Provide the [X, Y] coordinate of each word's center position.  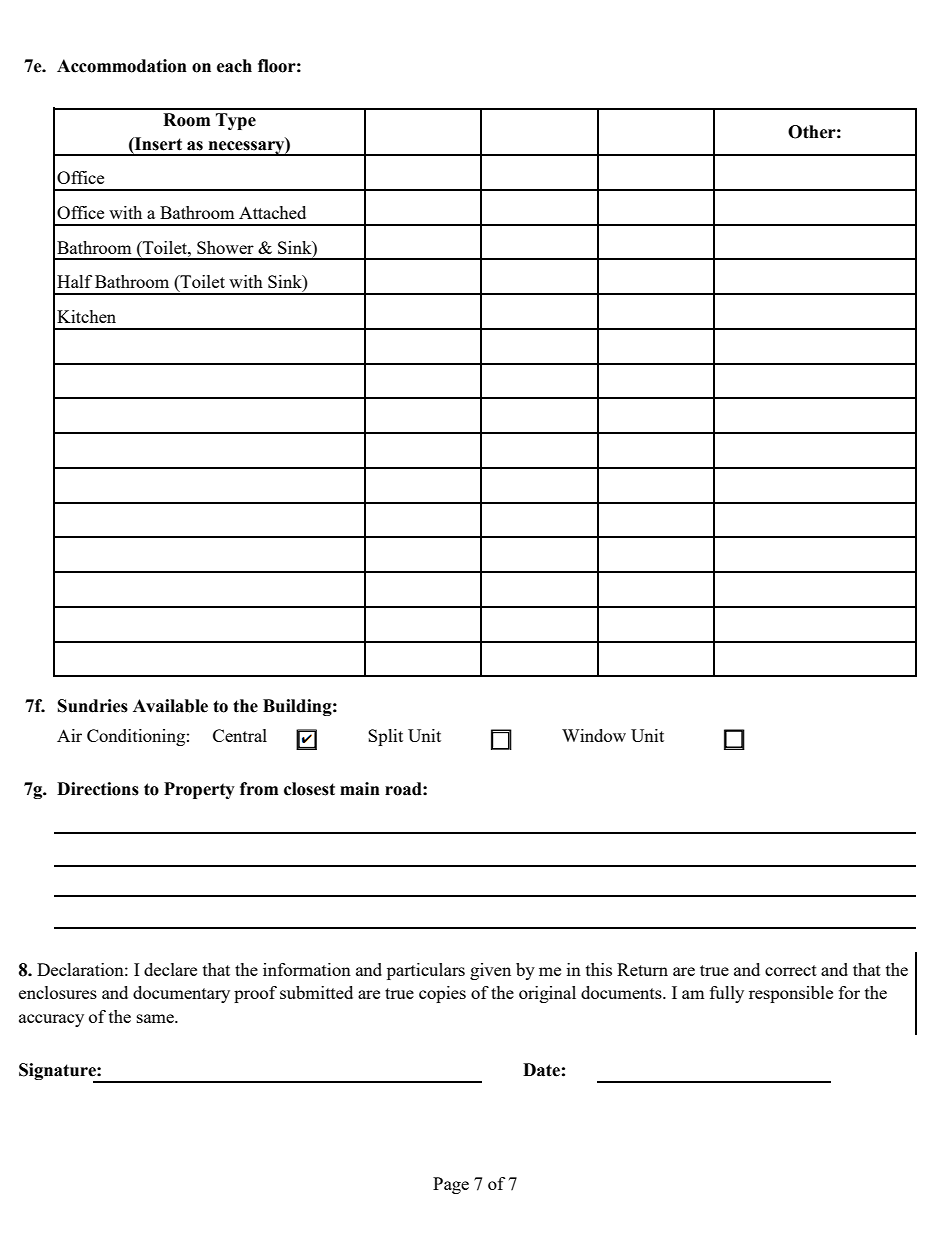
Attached [272, 212]
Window [594, 735]
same [156, 1018]
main [360, 789]
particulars [426, 971]
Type [236, 121]
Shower [225, 247]
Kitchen [86, 316]
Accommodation [122, 66]
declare [170, 969]
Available [170, 706]
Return [642, 969]
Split [385, 737]
